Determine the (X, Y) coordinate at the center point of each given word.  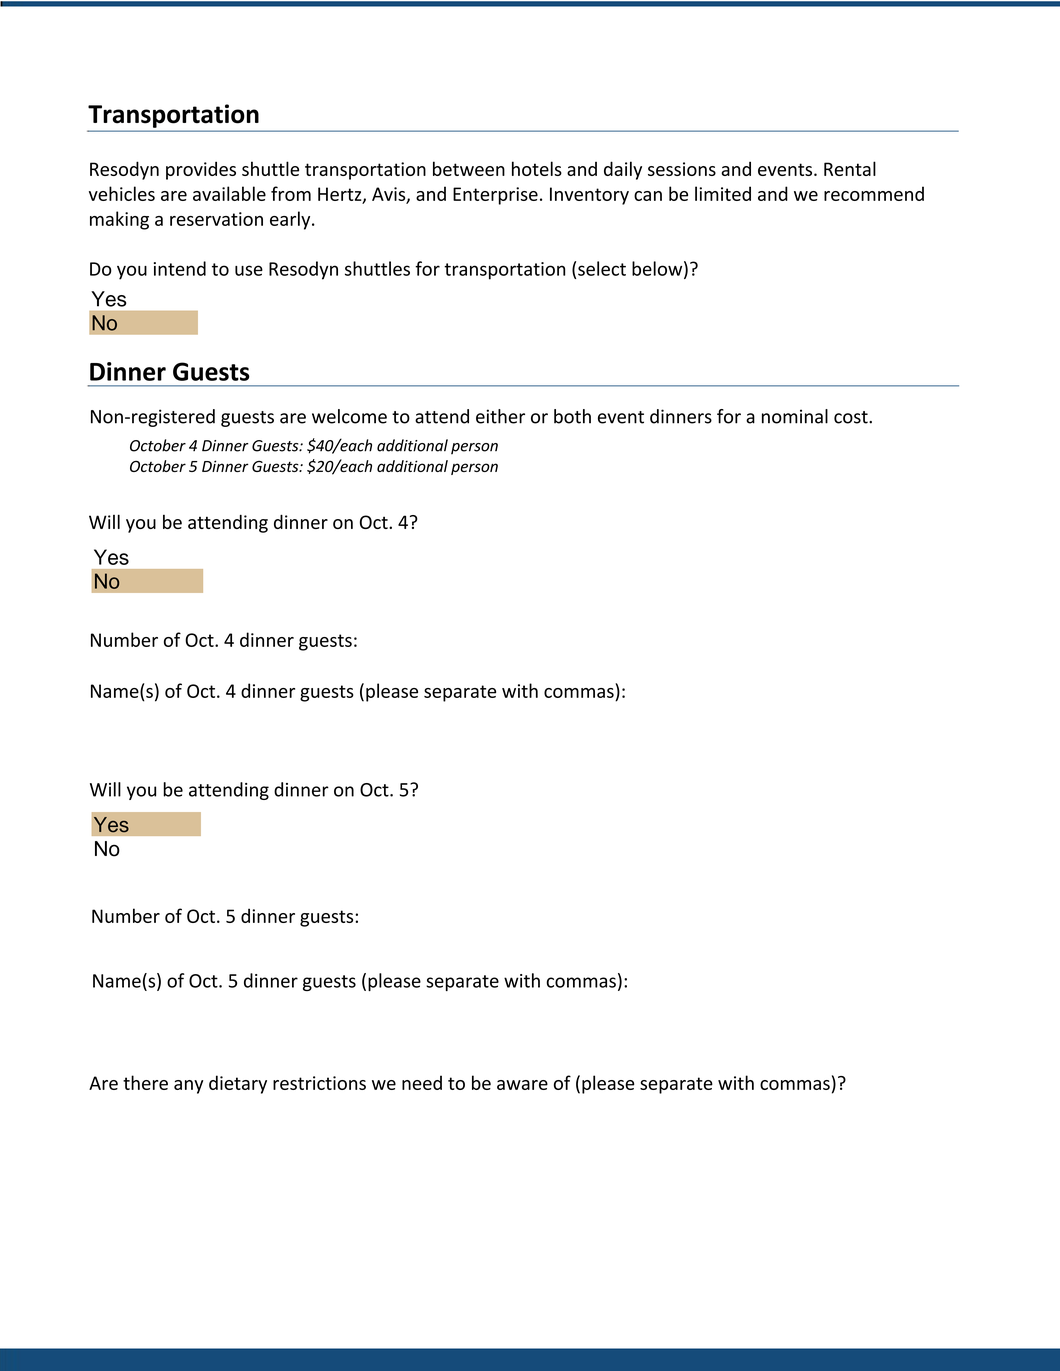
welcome (349, 416)
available (229, 193)
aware (522, 1085)
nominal (795, 416)
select (602, 268)
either (500, 416)
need (422, 1082)
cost (852, 417)
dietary (238, 1084)
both (572, 416)
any (188, 1087)
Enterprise (495, 196)
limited (723, 193)
